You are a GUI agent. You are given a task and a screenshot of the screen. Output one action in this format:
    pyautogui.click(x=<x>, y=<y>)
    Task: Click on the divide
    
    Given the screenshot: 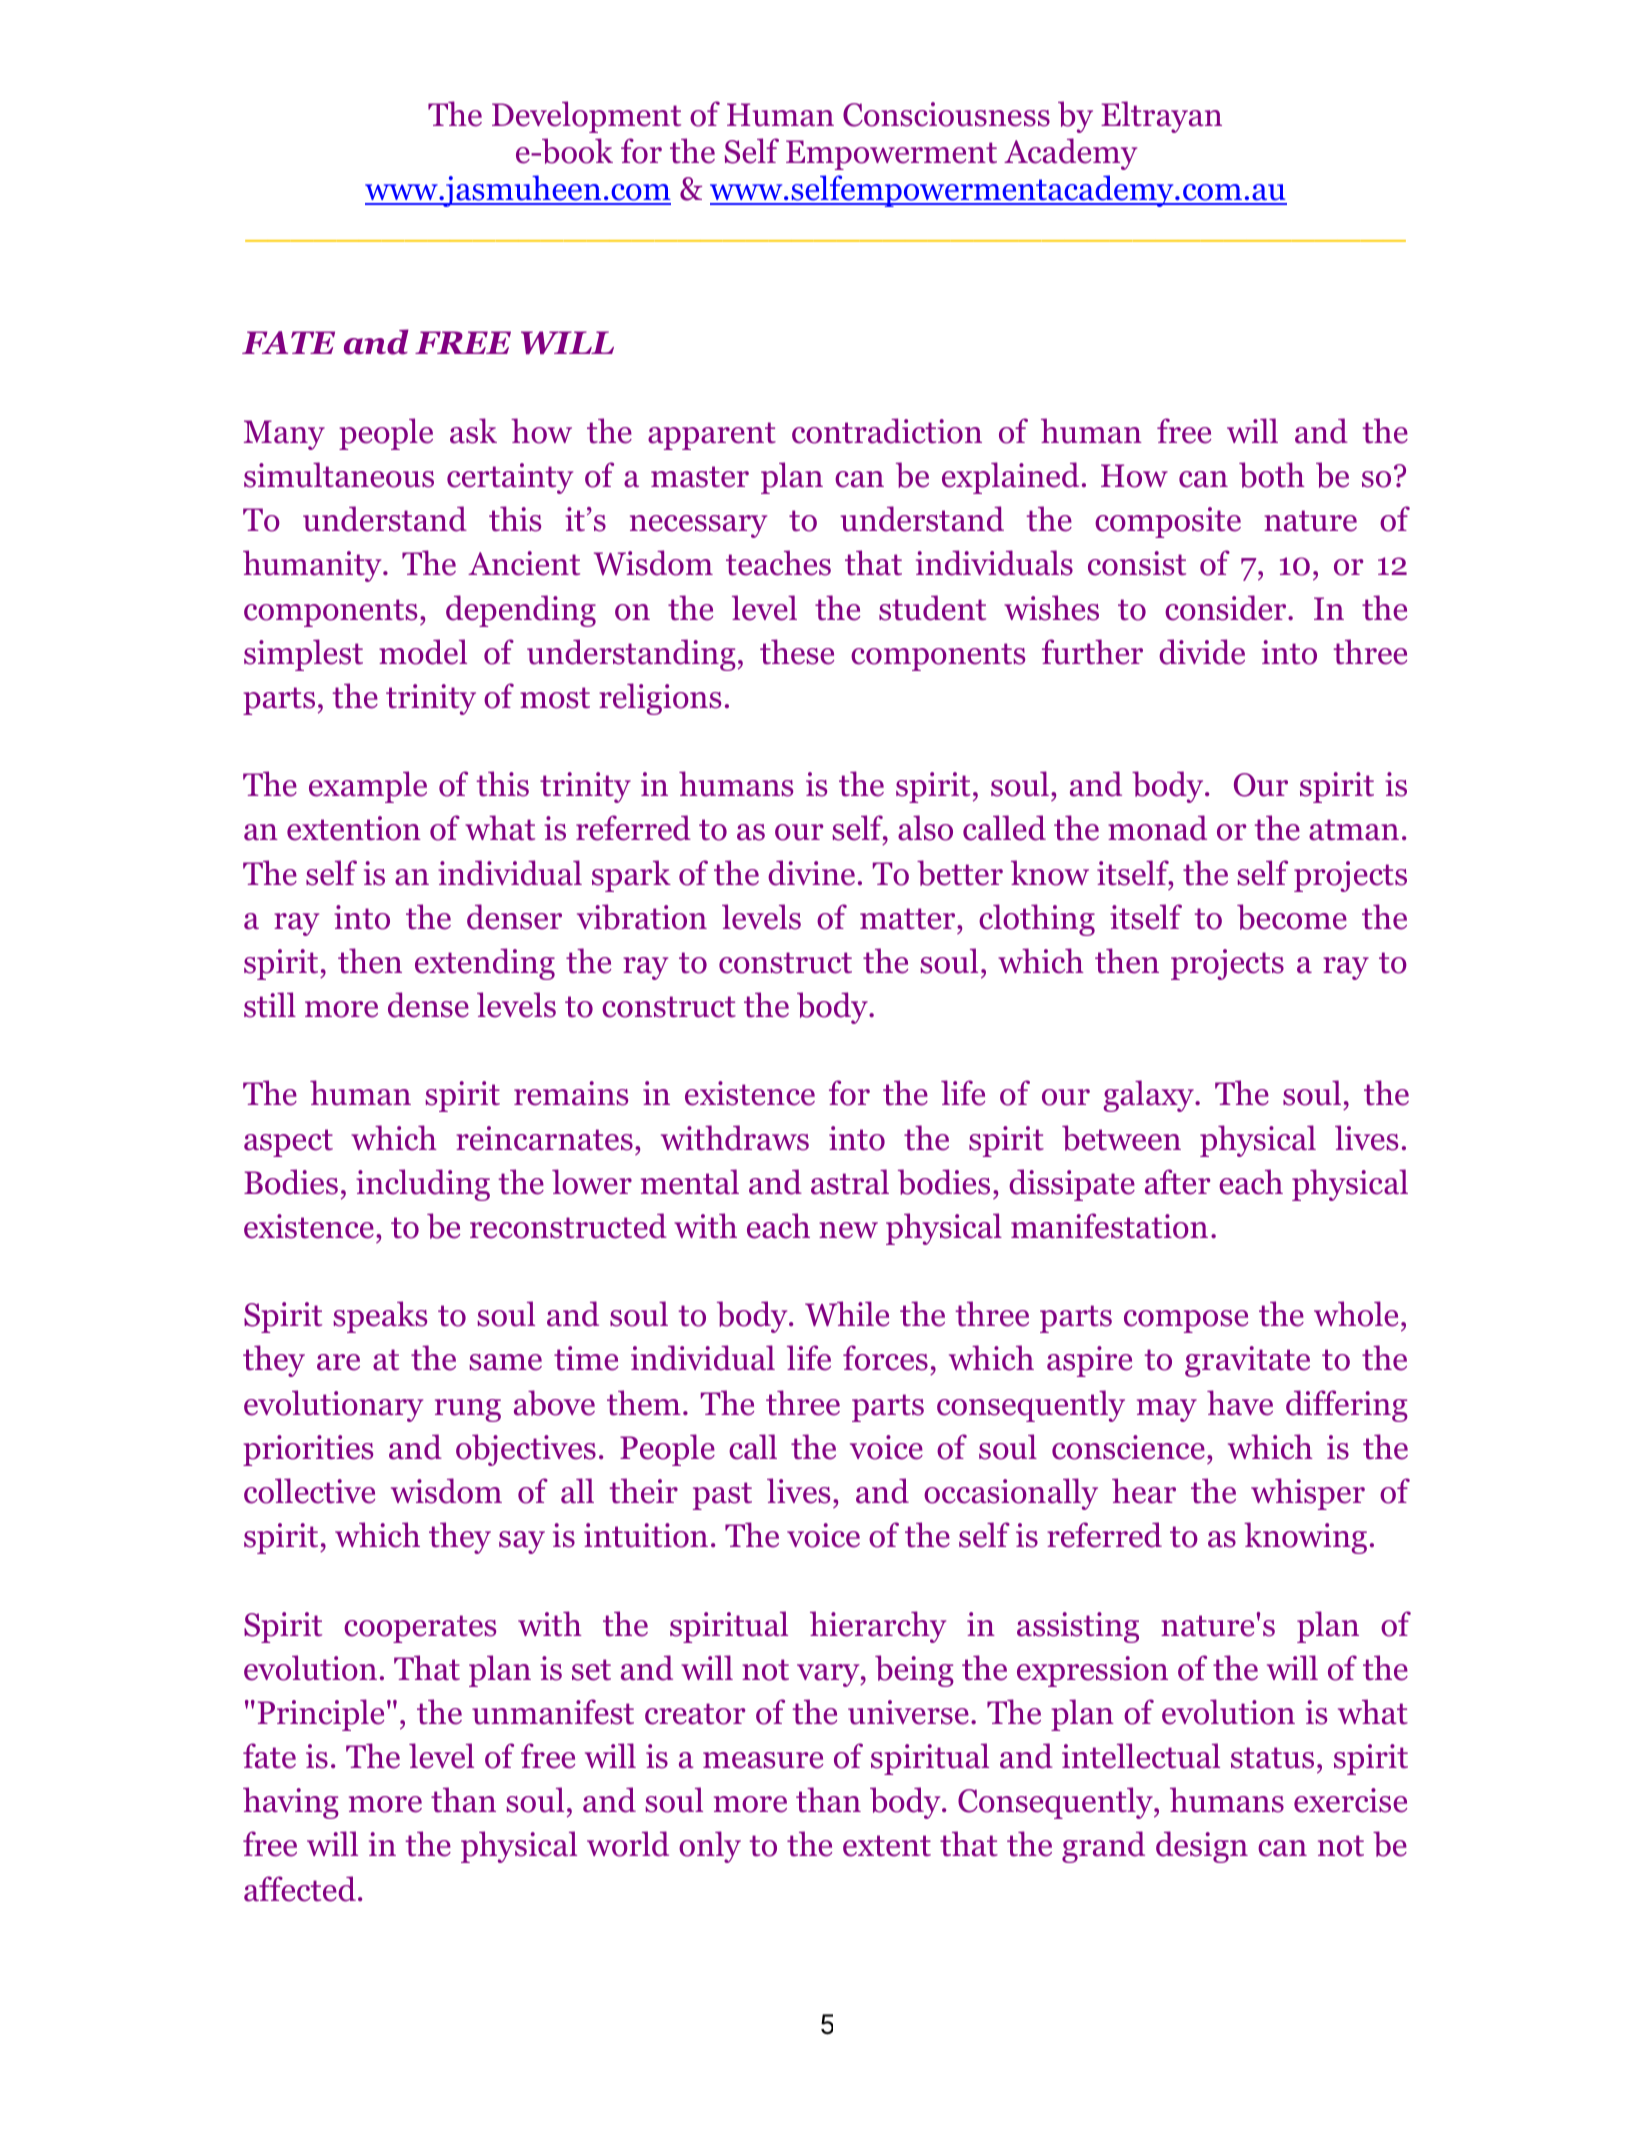 What is the action you would take?
    pyautogui.click(x=1202, y=652)
